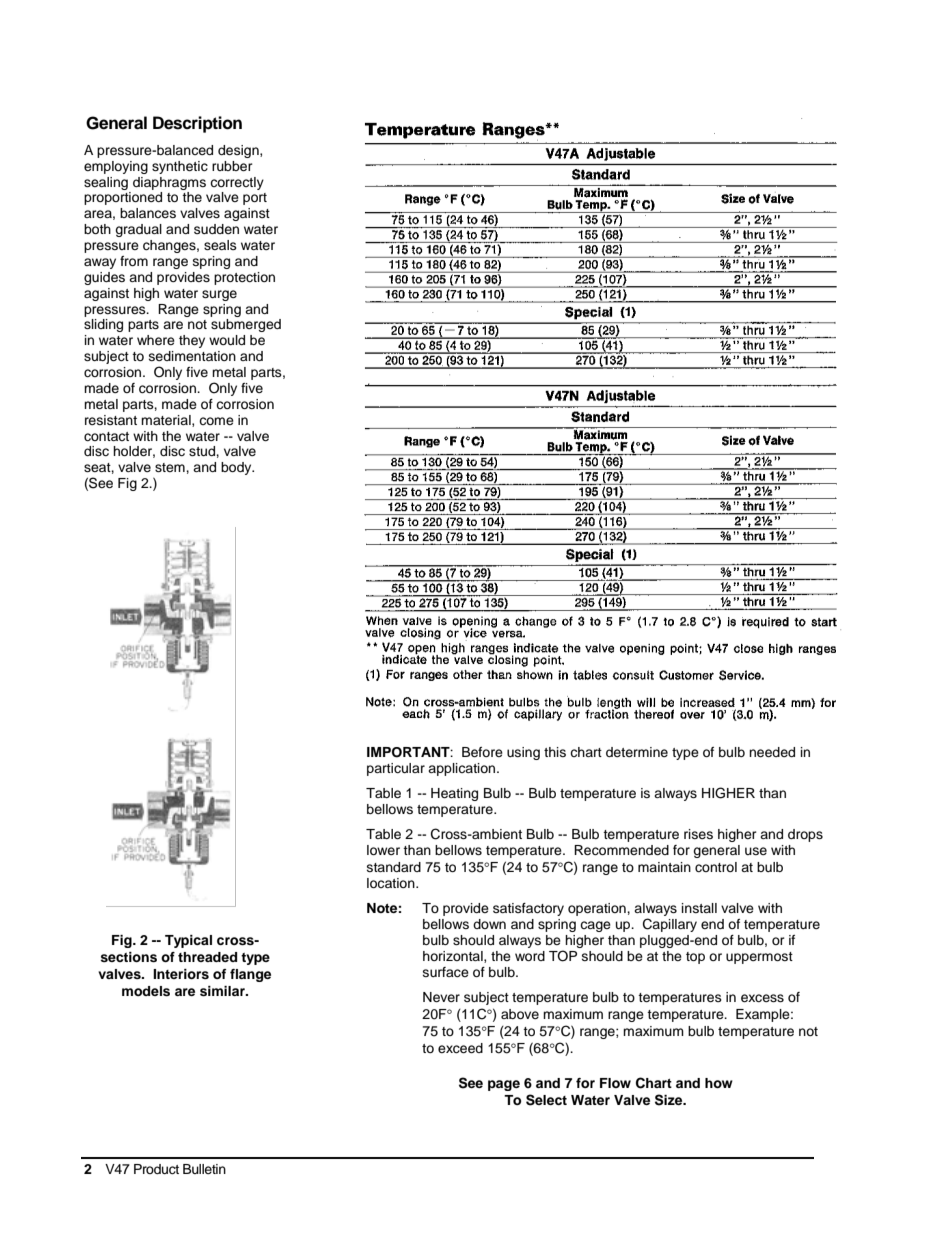  What do you see at coordinates (171, 467) in the document?
I see `stem` at bounding box center [171, 467].
